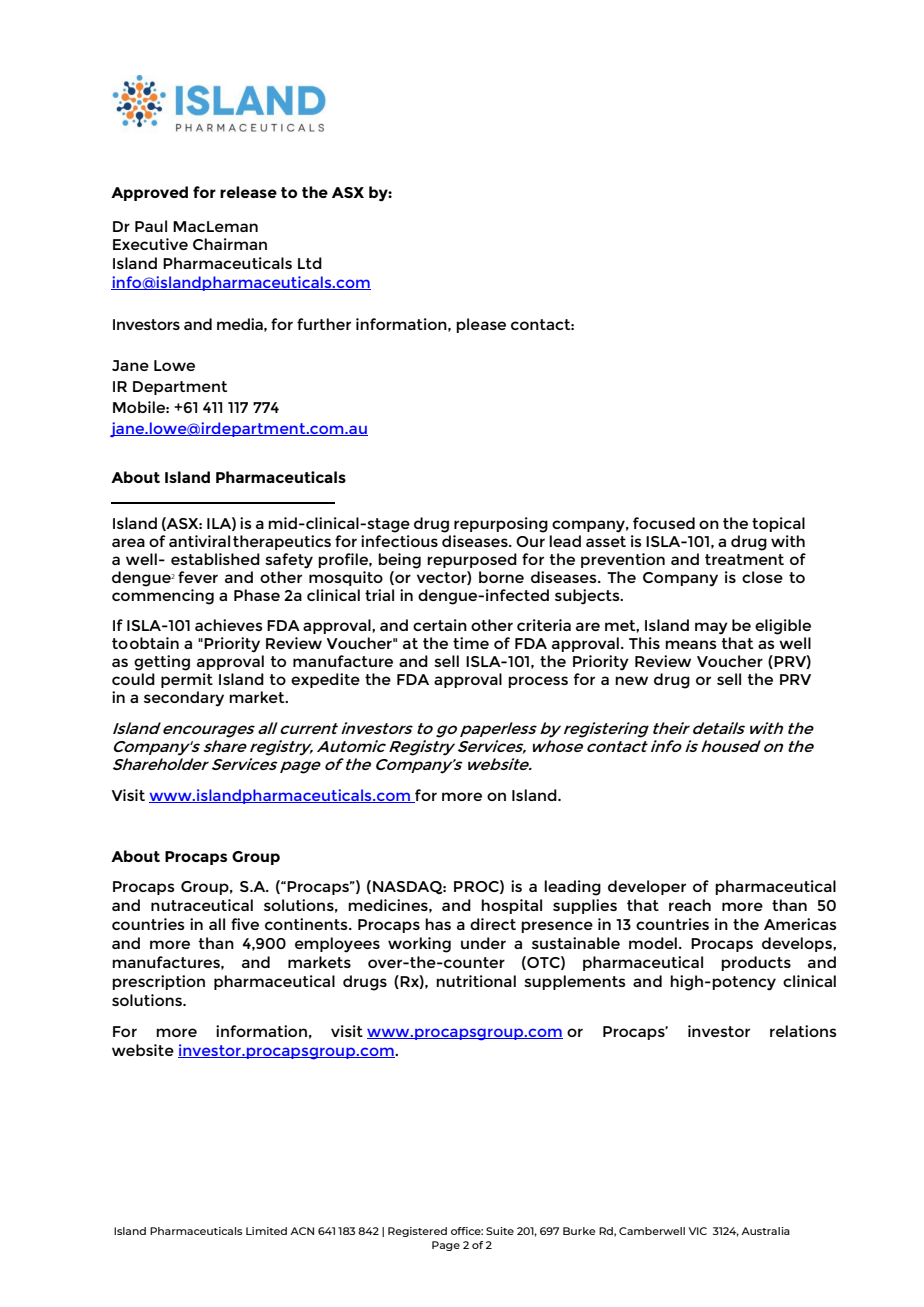 This page has height=1307, width=924. Describe the element at coordinates (184, 699) in the page. I see `secondary` at that location.
